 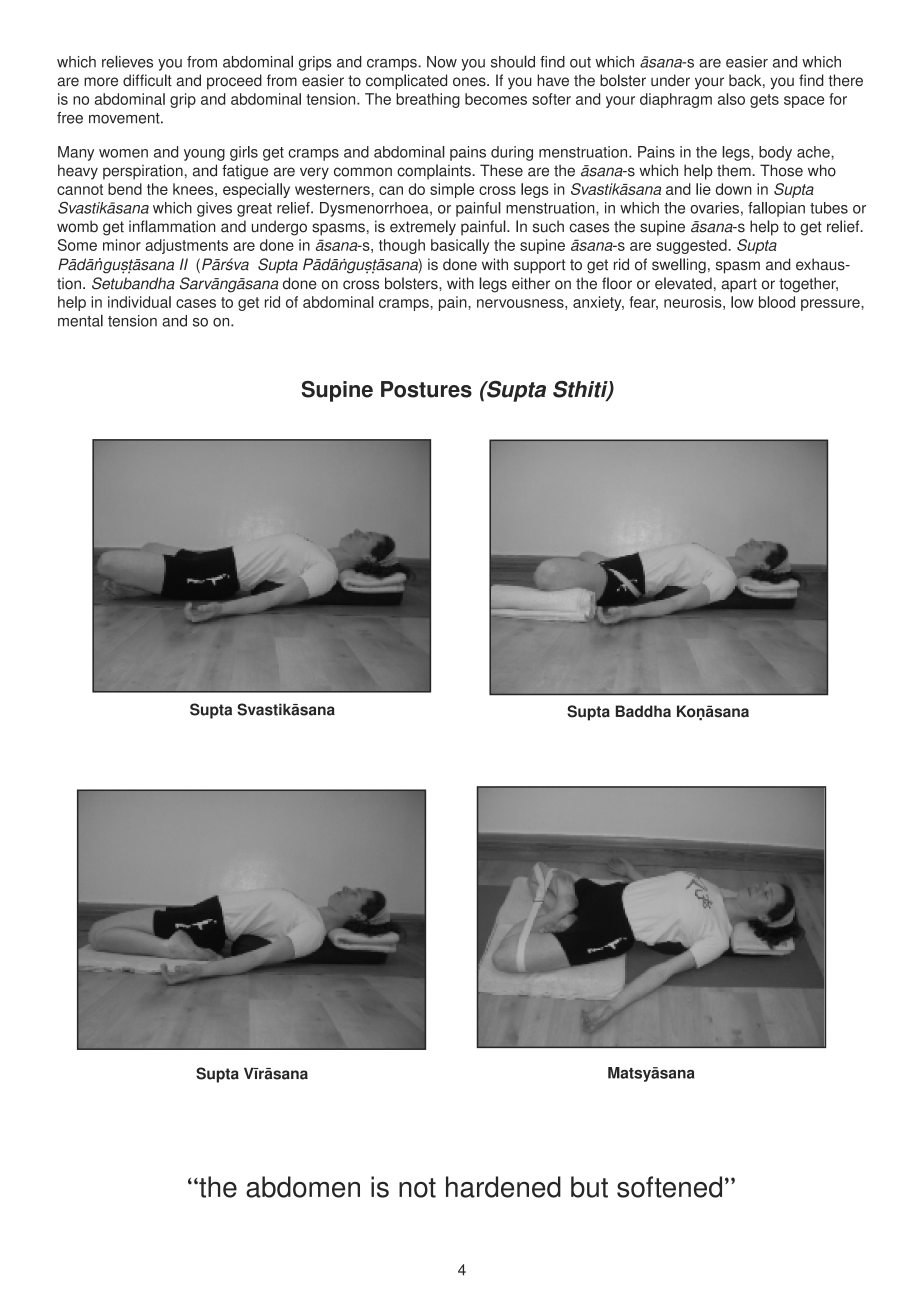 I want to click on abdomen, so click(x=303, y=1187).
